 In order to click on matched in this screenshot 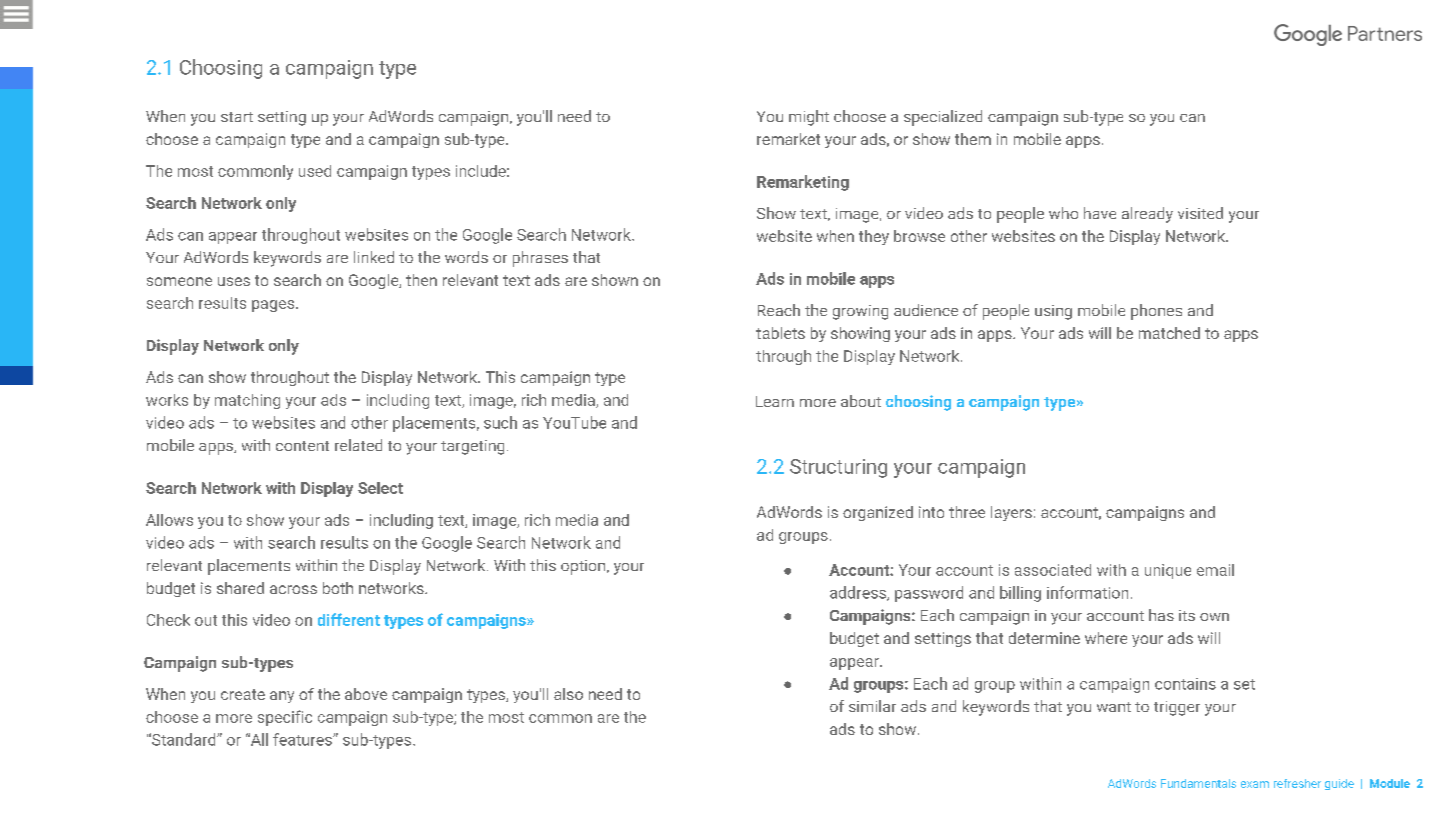, I will do `click(1169, 333)`.
